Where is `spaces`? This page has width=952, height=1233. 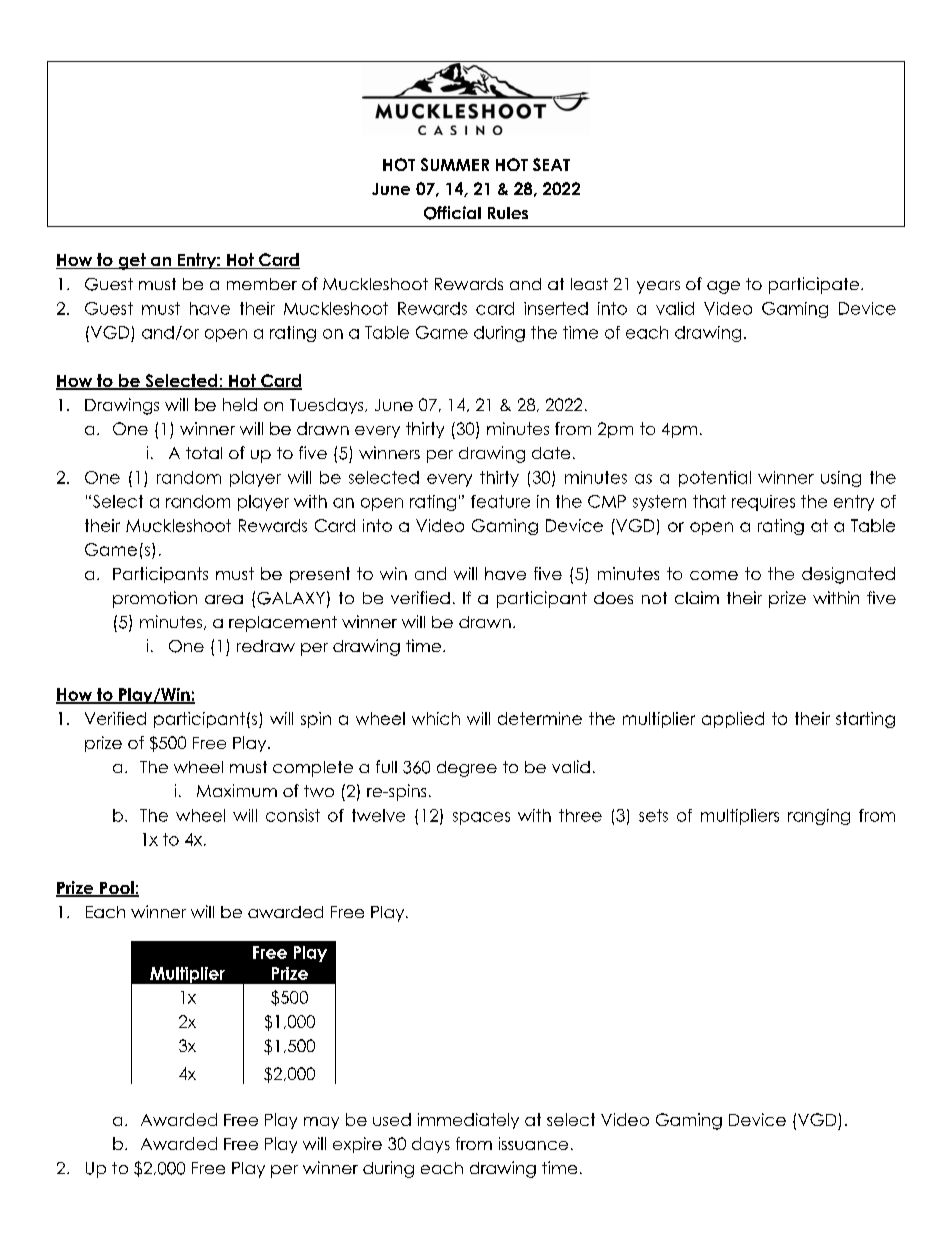
spaces is located at coordinates (481, 818).
